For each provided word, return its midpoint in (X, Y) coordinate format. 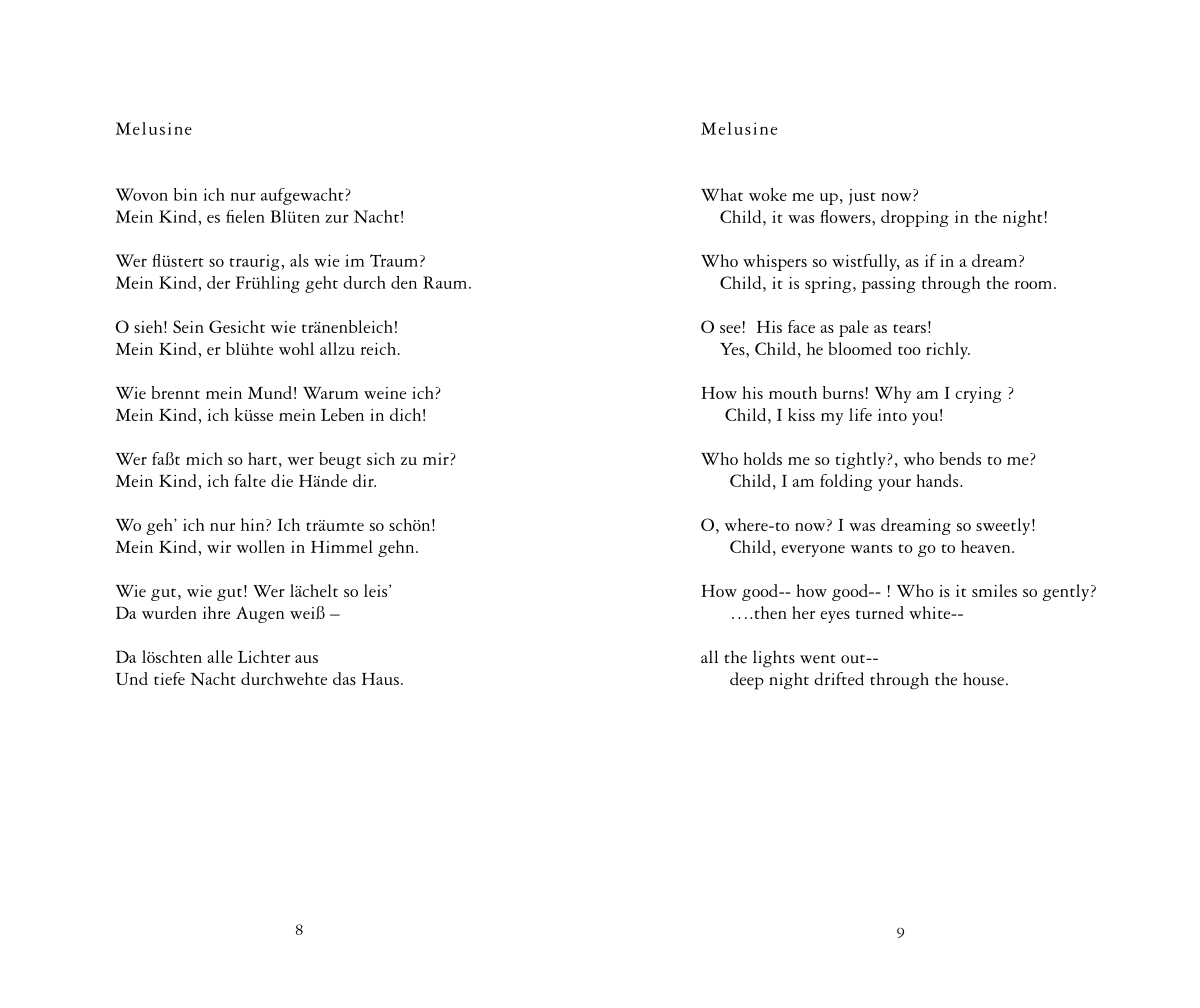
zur (337, 218)
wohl (296, 348)
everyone (813, 551)
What (722, 194)
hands (938, 480)
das (344, 678)
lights (774, 659)
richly (948, 350)
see (730, 329)
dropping (915, 218)
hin (254, 524)
